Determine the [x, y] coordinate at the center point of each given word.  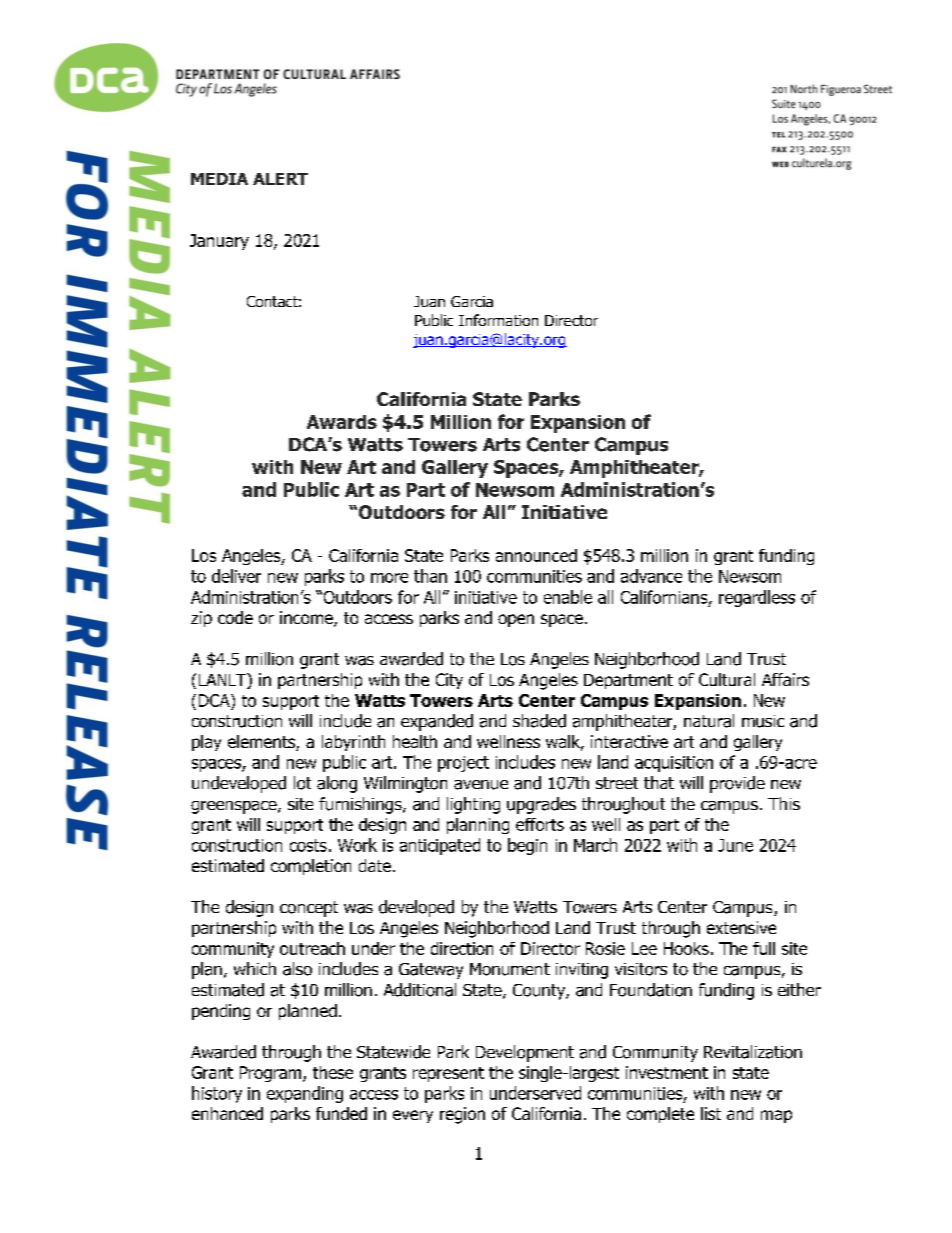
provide [737, 784]
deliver [236, 576]
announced [536, 555]
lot [302, 783]
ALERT [280, 179]
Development [525, 1053]
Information [498, 320]
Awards [342, 422]
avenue [481, 785]
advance [651, 576]
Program [272, 1074]
